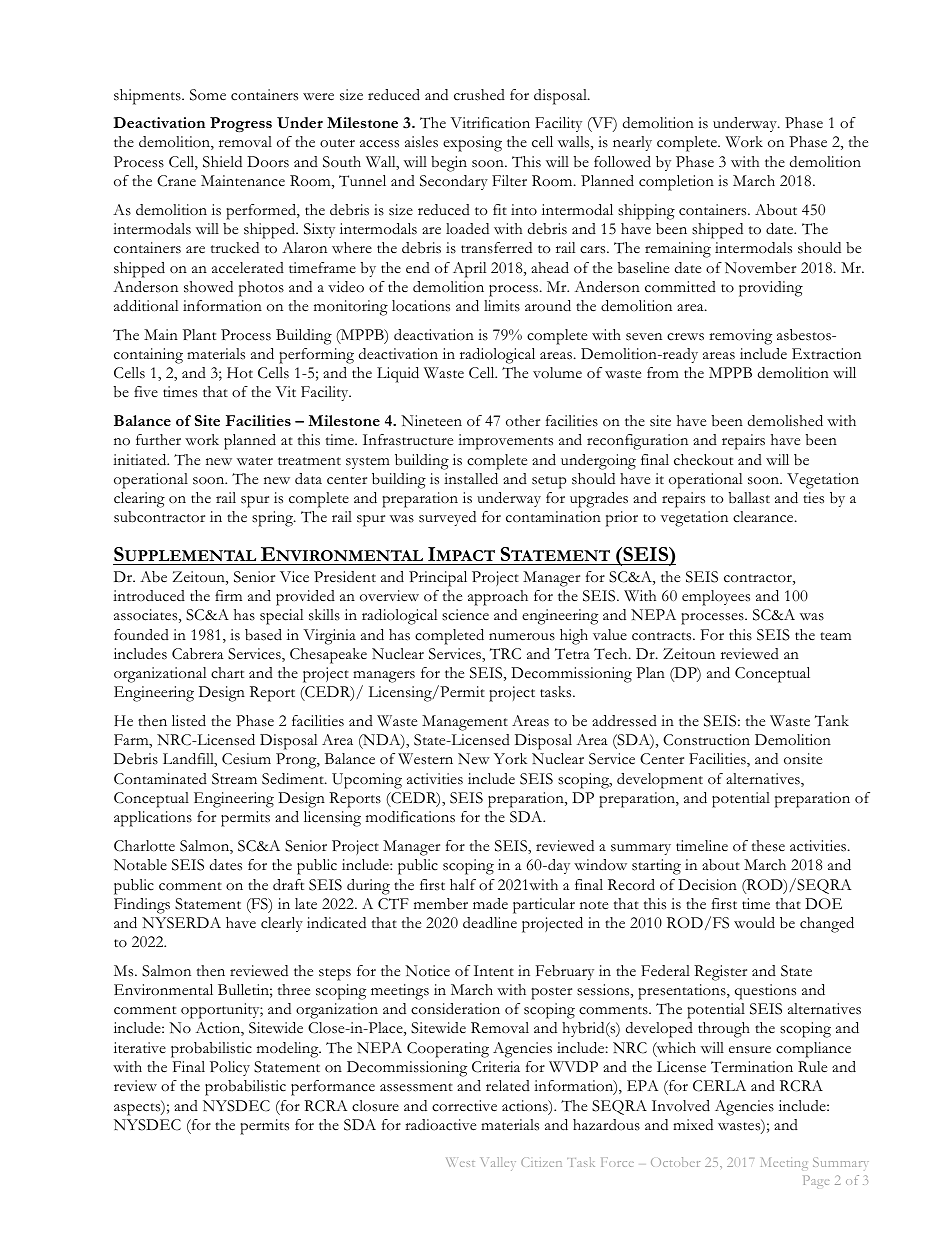 This image has height=1233, width=952. I want to click on Progress, so click(241, 124).
